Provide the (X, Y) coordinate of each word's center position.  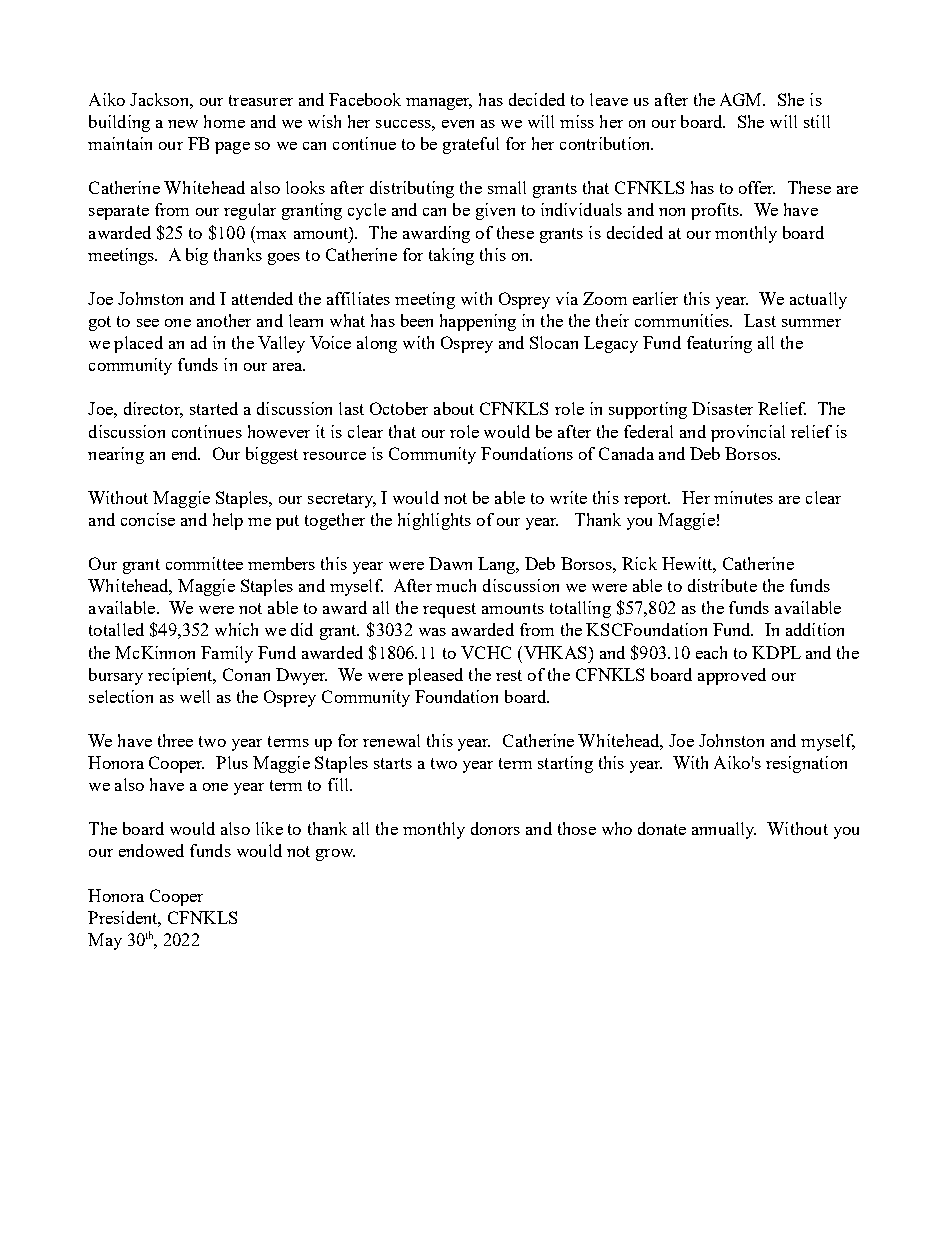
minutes (743, 497)
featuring (719, 344)
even (458, 124)
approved (732, 676)
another (224, 320)
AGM (742, 99)
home (224, 121)
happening (478, 322)
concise (148, 519)
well (195, 696)
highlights (434, 521)
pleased (435, 676)
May (105, 941)
